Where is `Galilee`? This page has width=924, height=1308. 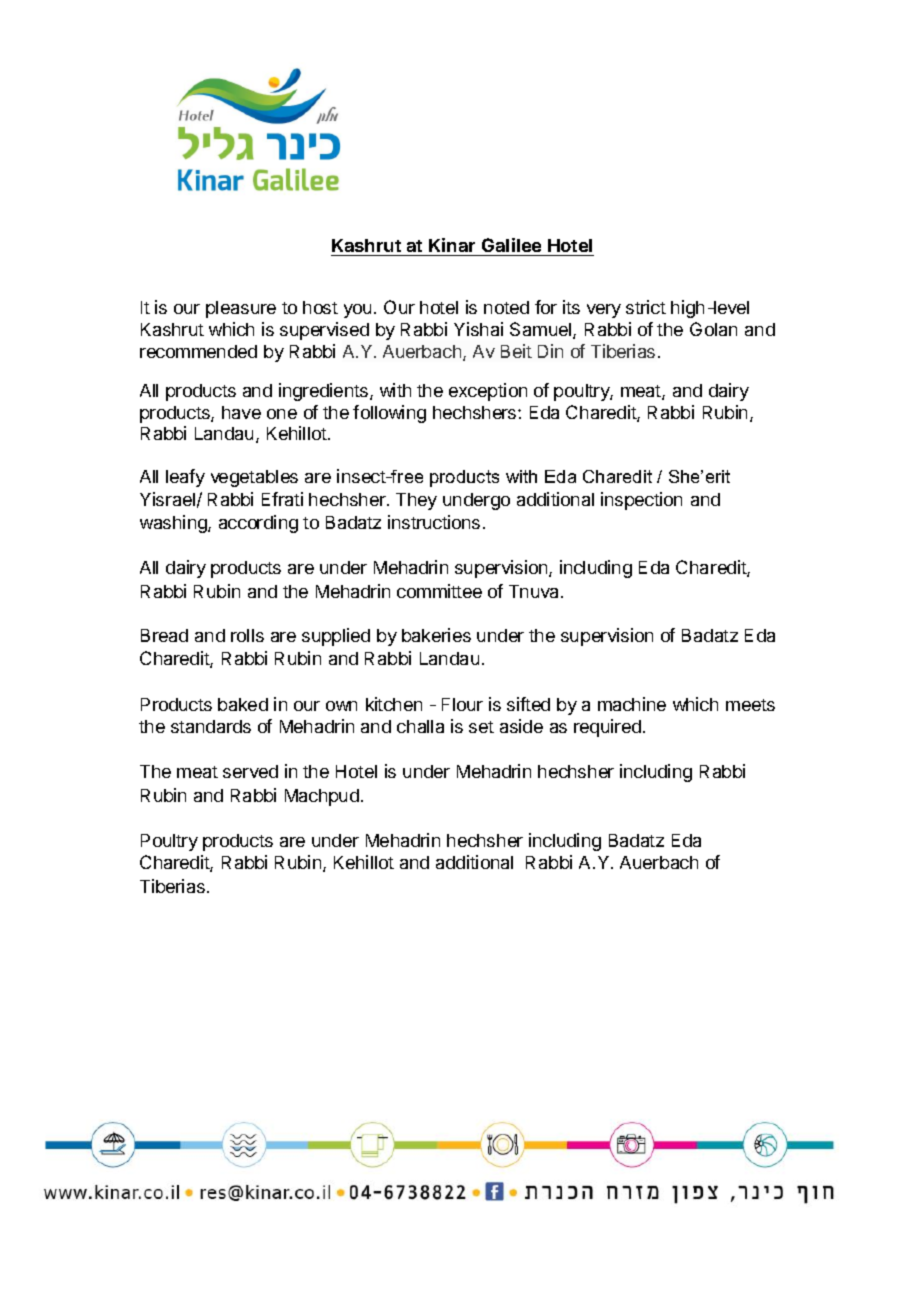
Galilee is located at coordinates (511, 247).
